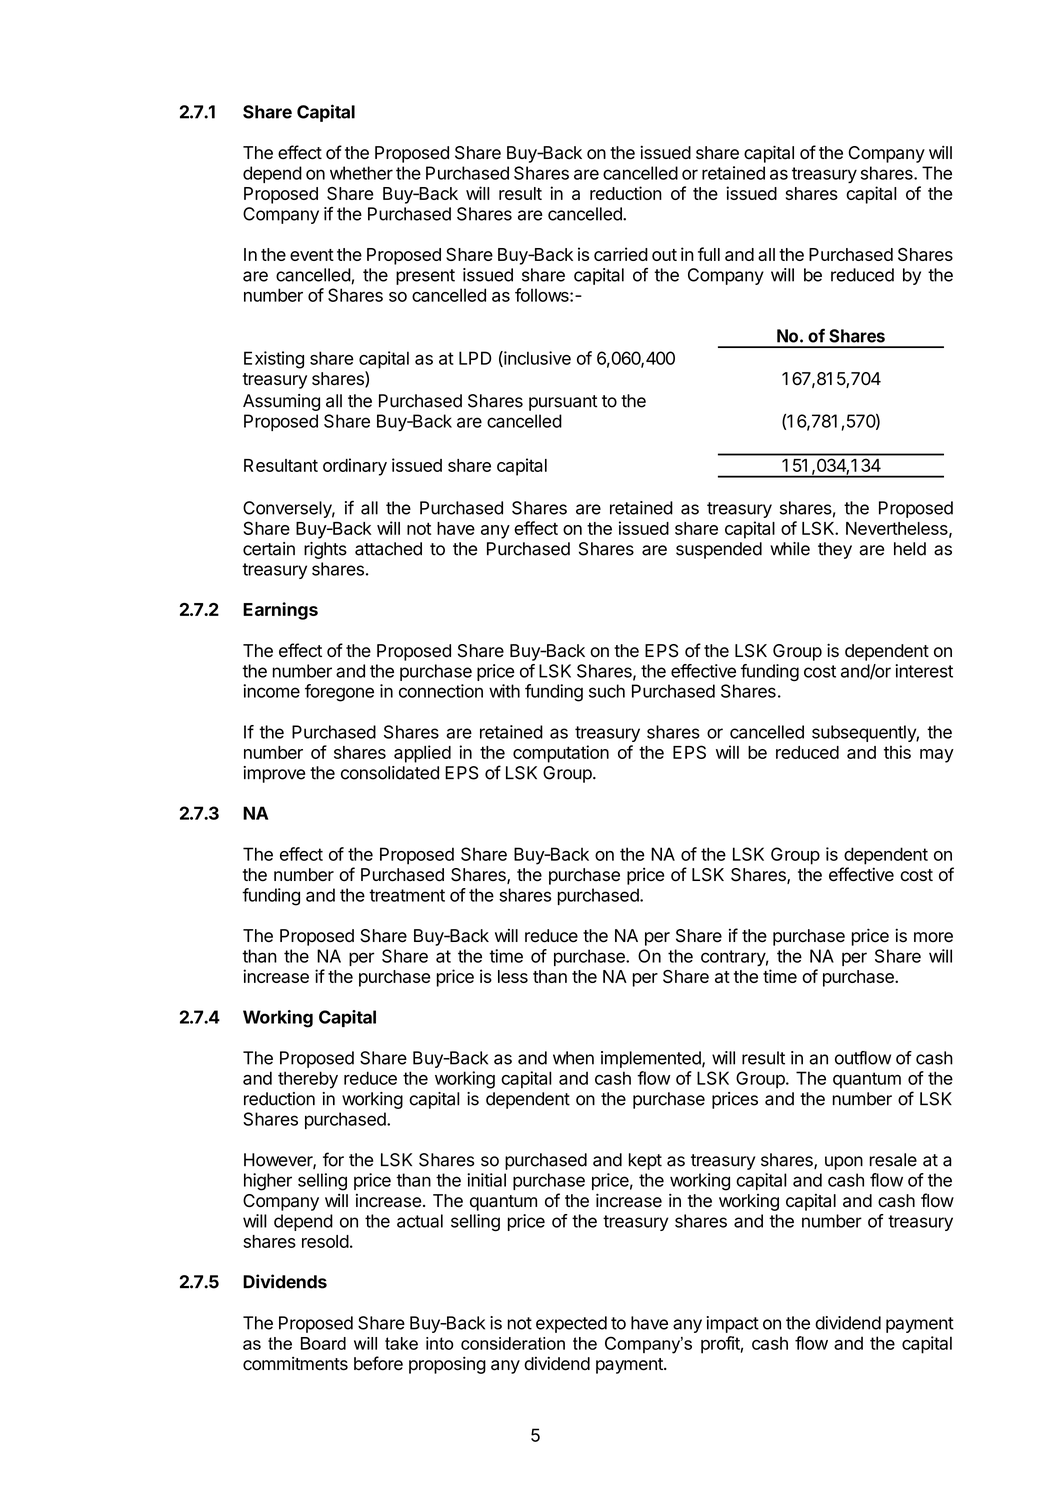 This image has height=1491, width=1055. I want to click on carried, so click(621, 254).
